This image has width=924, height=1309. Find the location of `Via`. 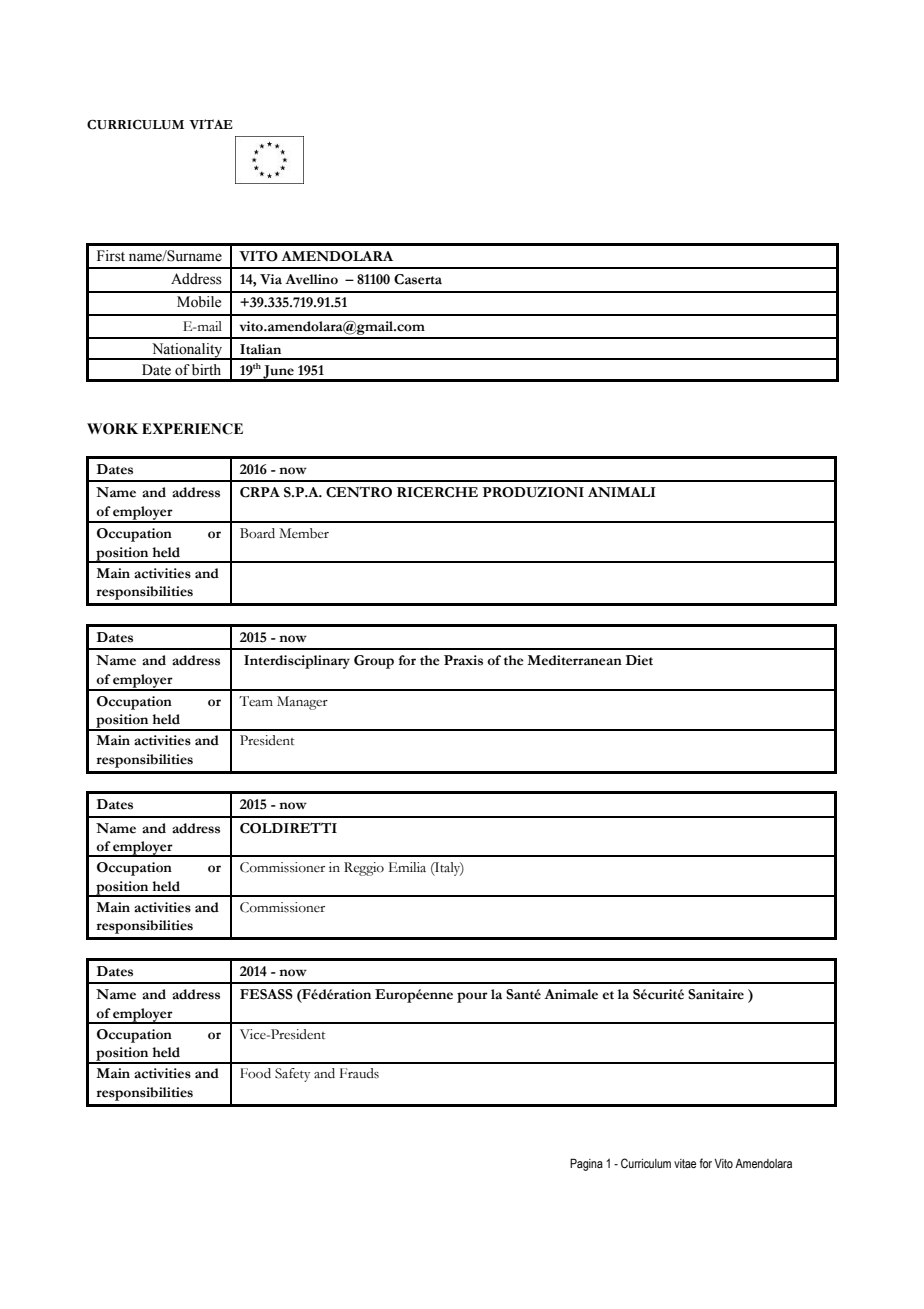

Via is located at coordinates (271, 279).
